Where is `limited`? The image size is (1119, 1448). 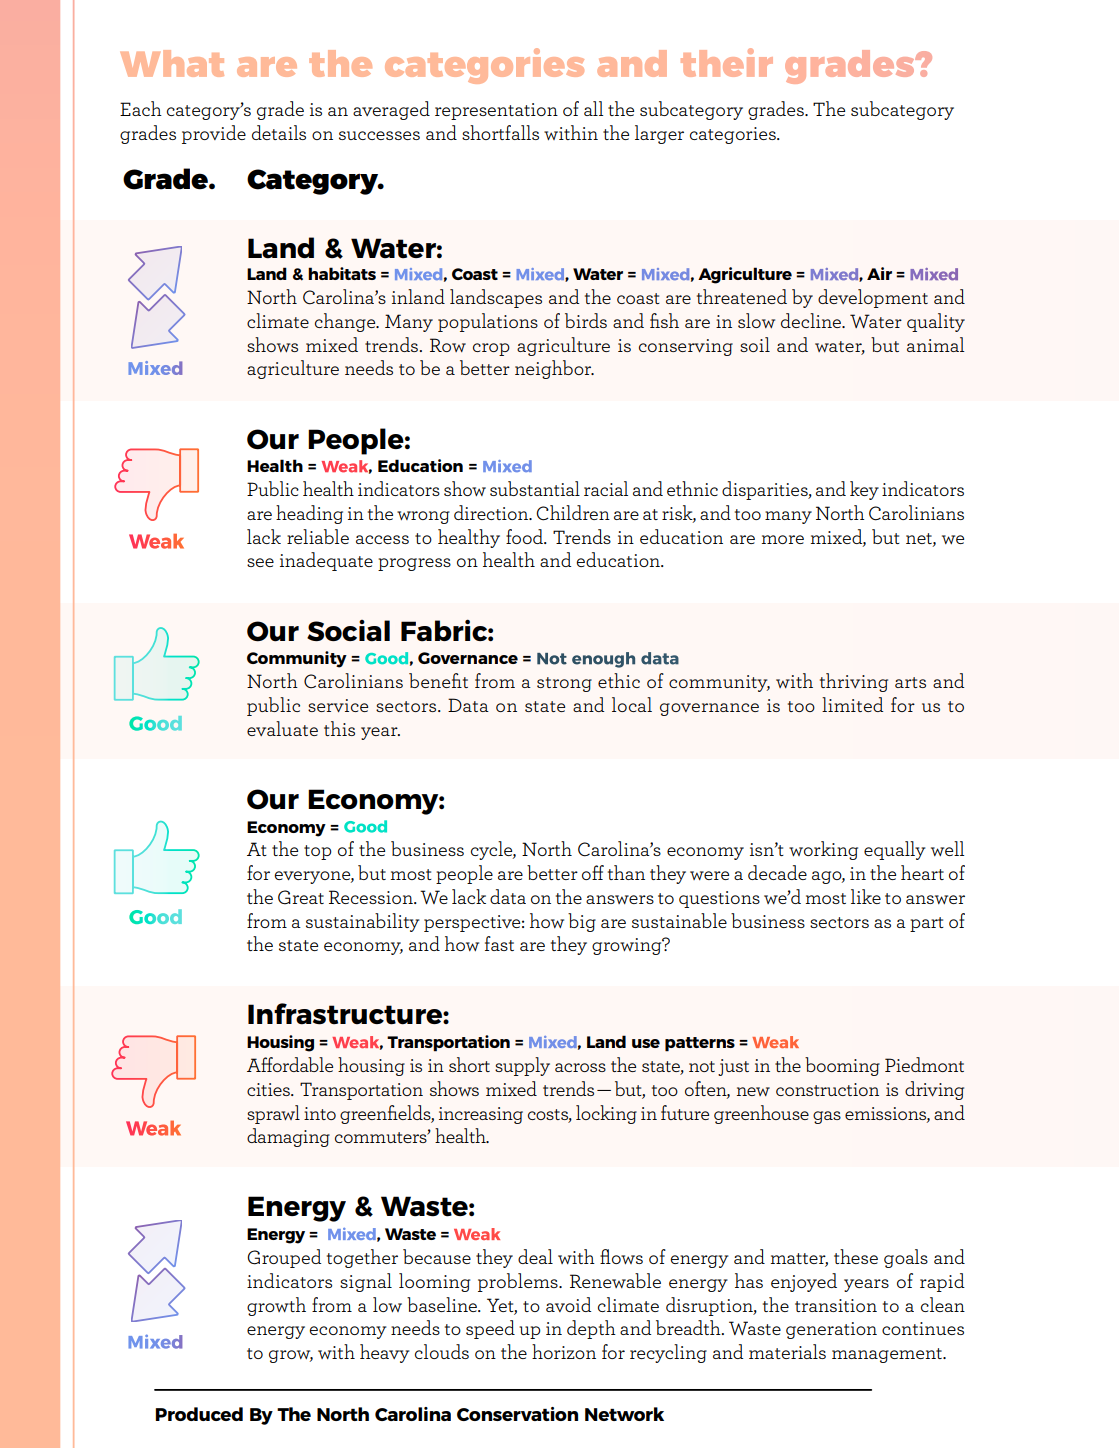
limited is located at coordinates (853, 704).
